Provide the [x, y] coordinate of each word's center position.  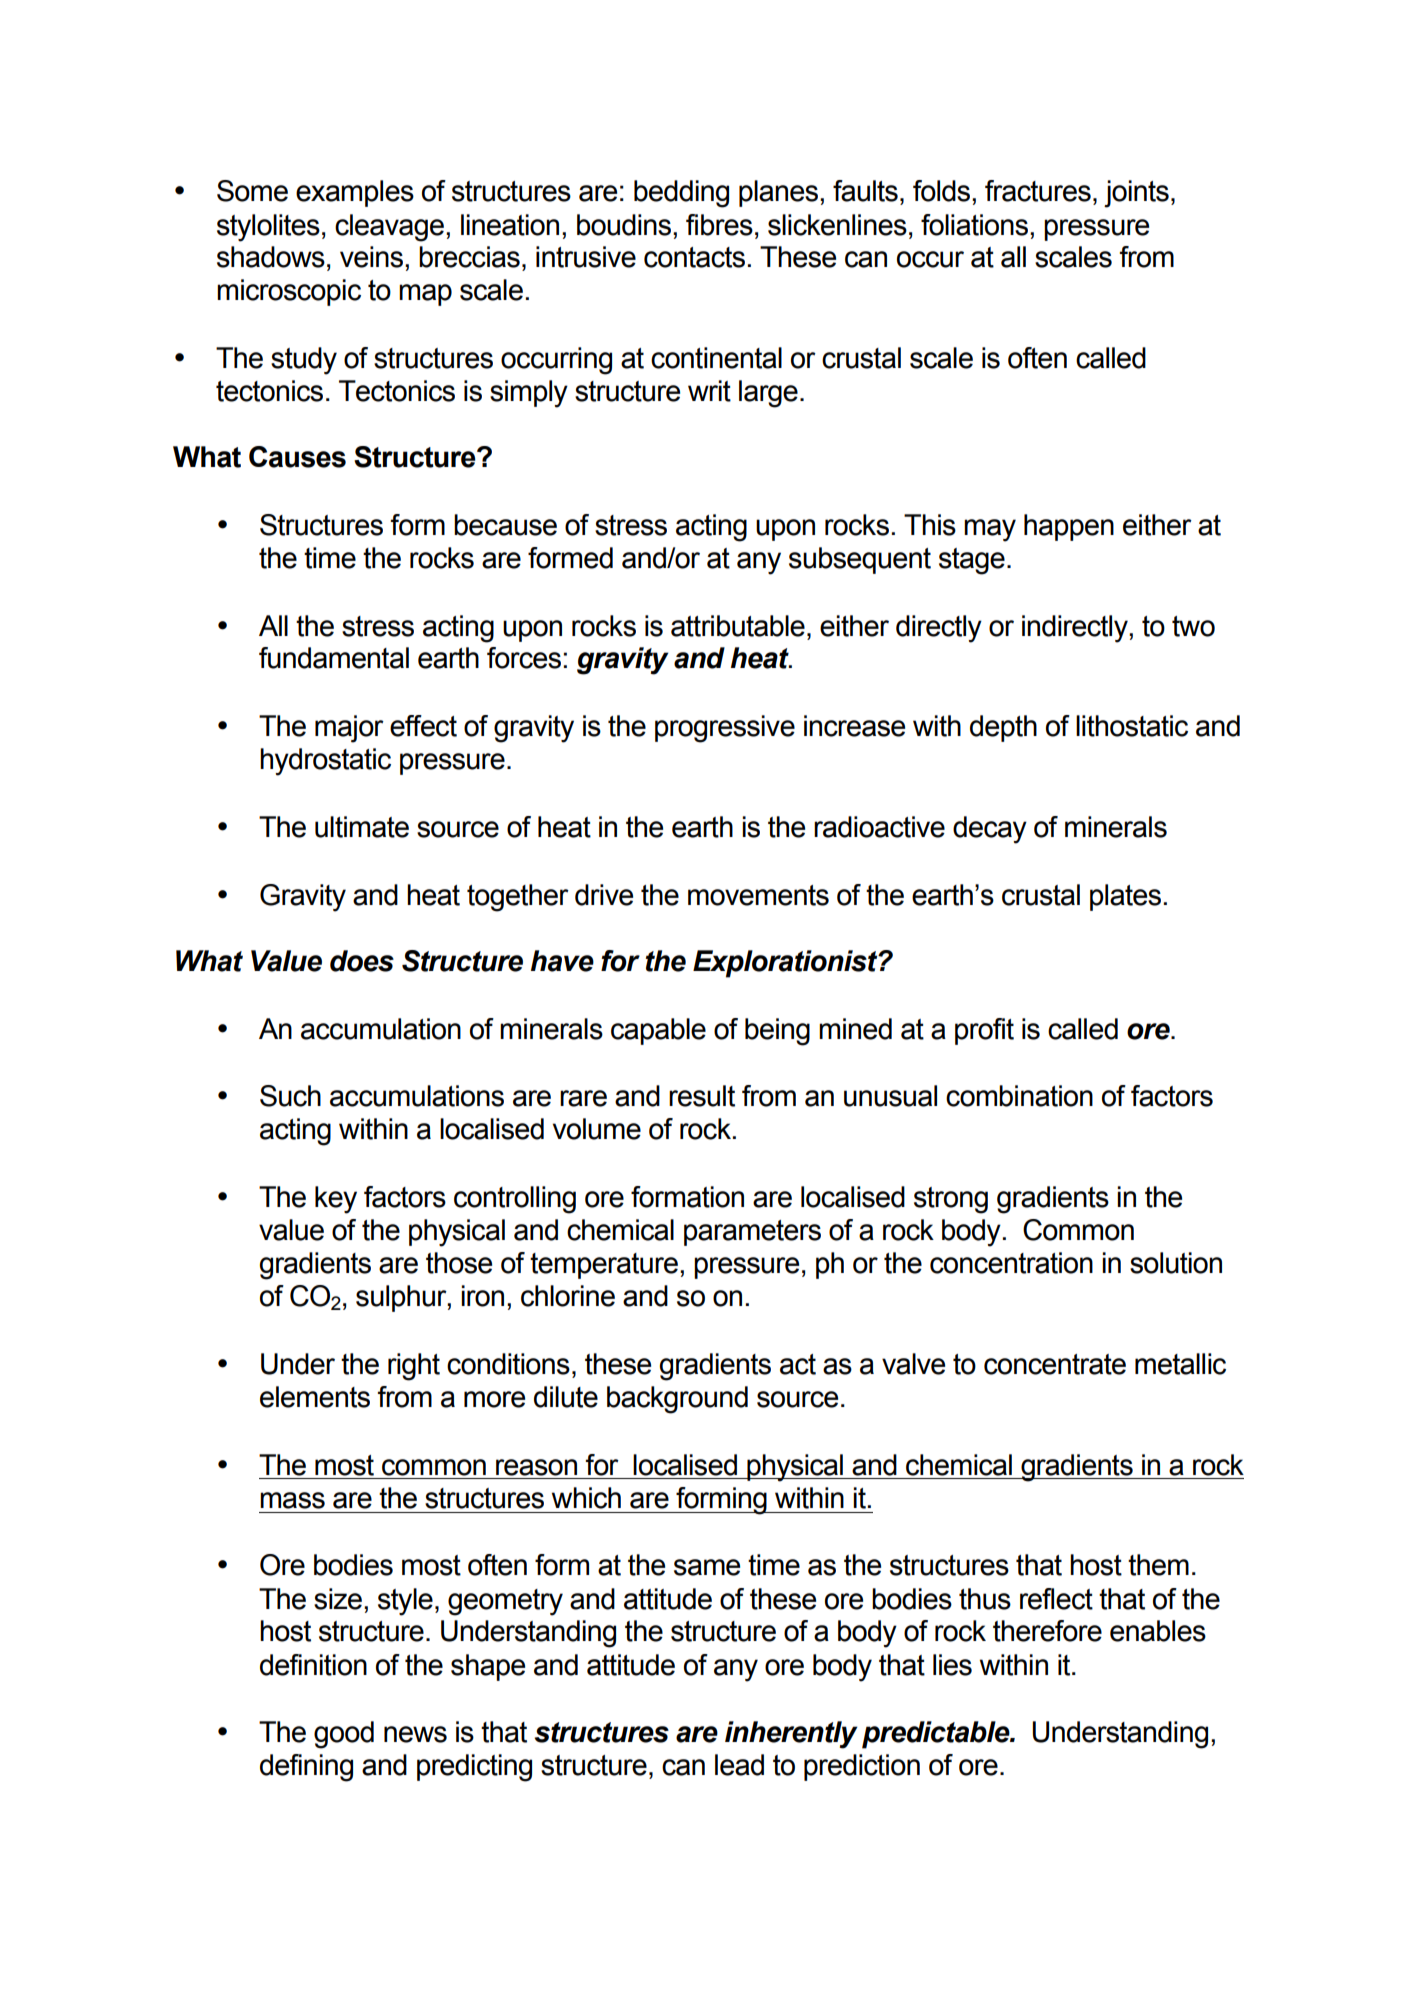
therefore [1047, 1631]
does [362, 961]
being [777, 1032]
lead [739, 1765]
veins [373, 257]
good [344, 1735]
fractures [1038, 191]
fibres [719, 225]
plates [1125, 897]
